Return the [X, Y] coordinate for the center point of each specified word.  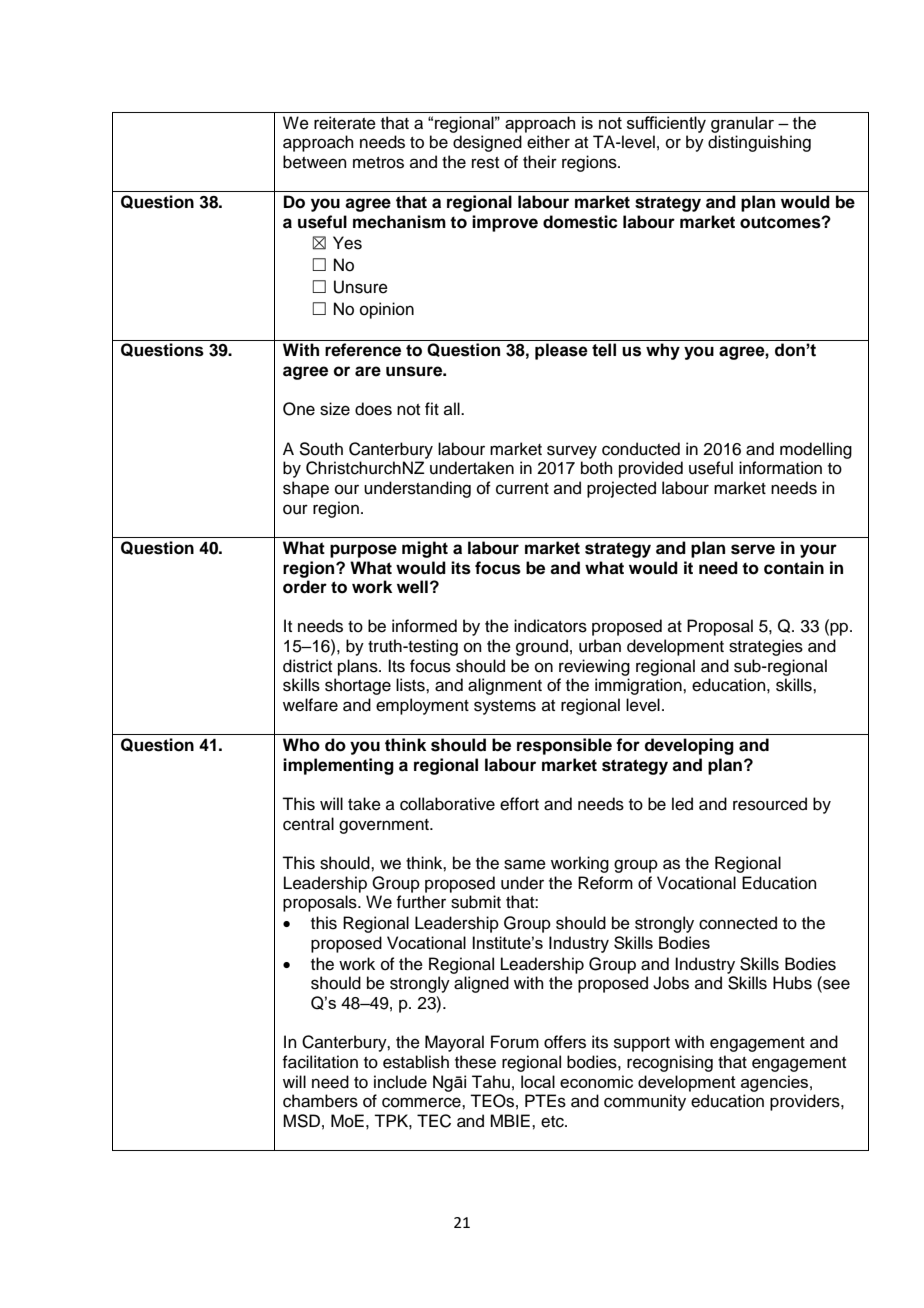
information [780, 468]
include [400, 1082]
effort [519, 804]
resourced [770, 804]
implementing [338, 766]
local [538, 1081]
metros [378, 163]
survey [572, 452]
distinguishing [759, 143]
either [548, 142]
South [321, 449]
